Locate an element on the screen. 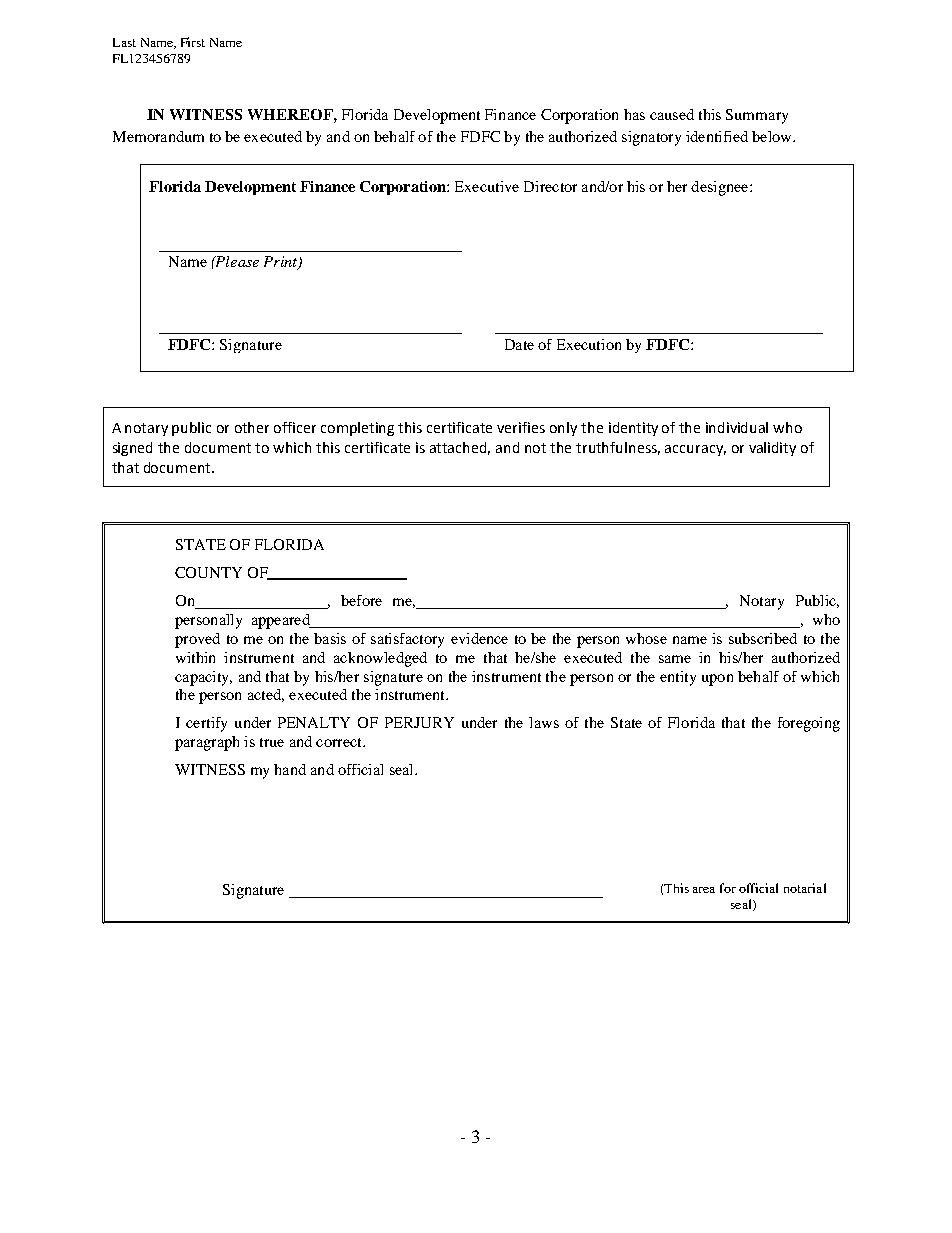 Image resolution: width=952 pixels, height=1233 pixels. has is located at coordinates (634, 114).
